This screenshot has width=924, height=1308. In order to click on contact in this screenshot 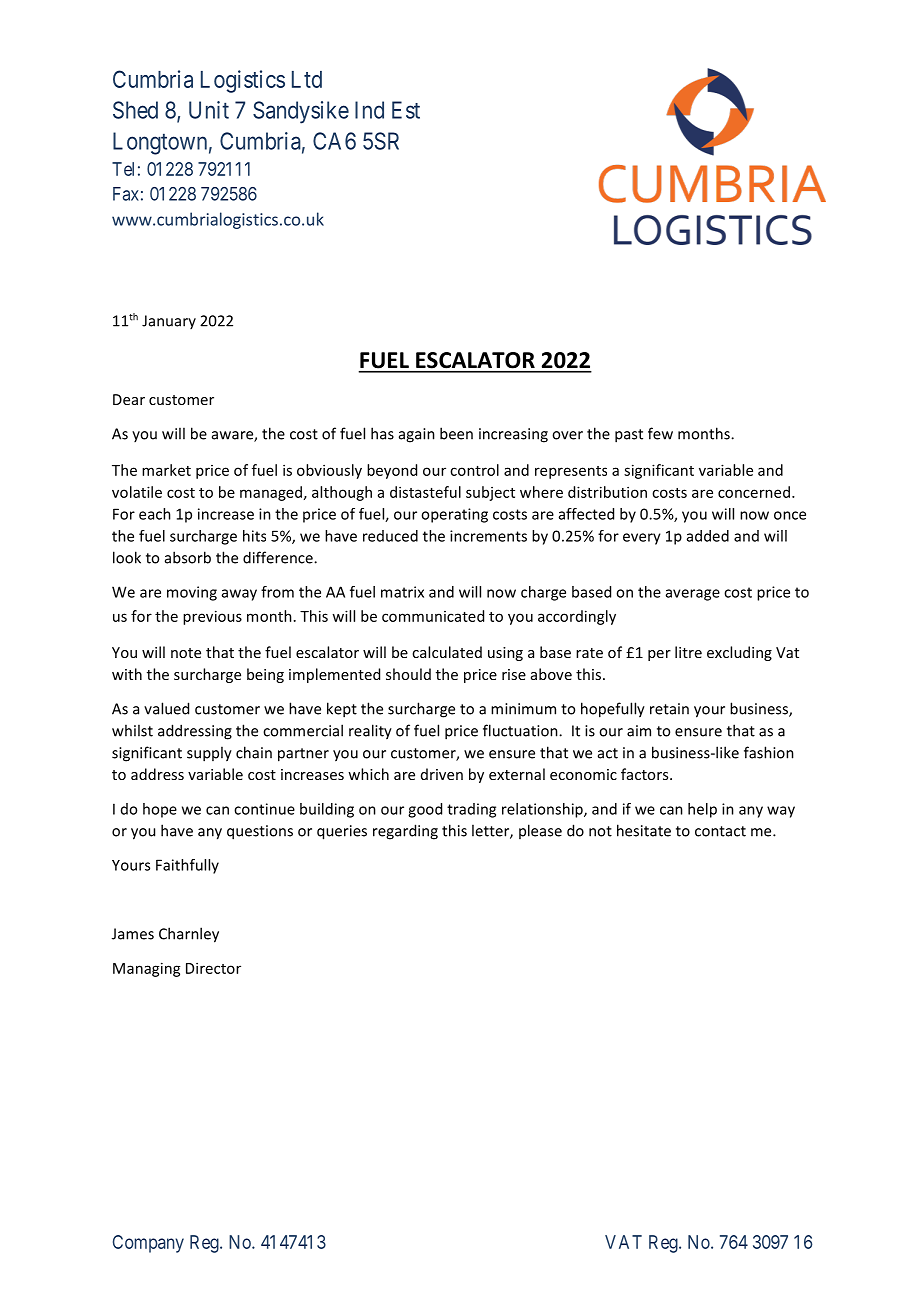, I will do `click(720, 831)`.
